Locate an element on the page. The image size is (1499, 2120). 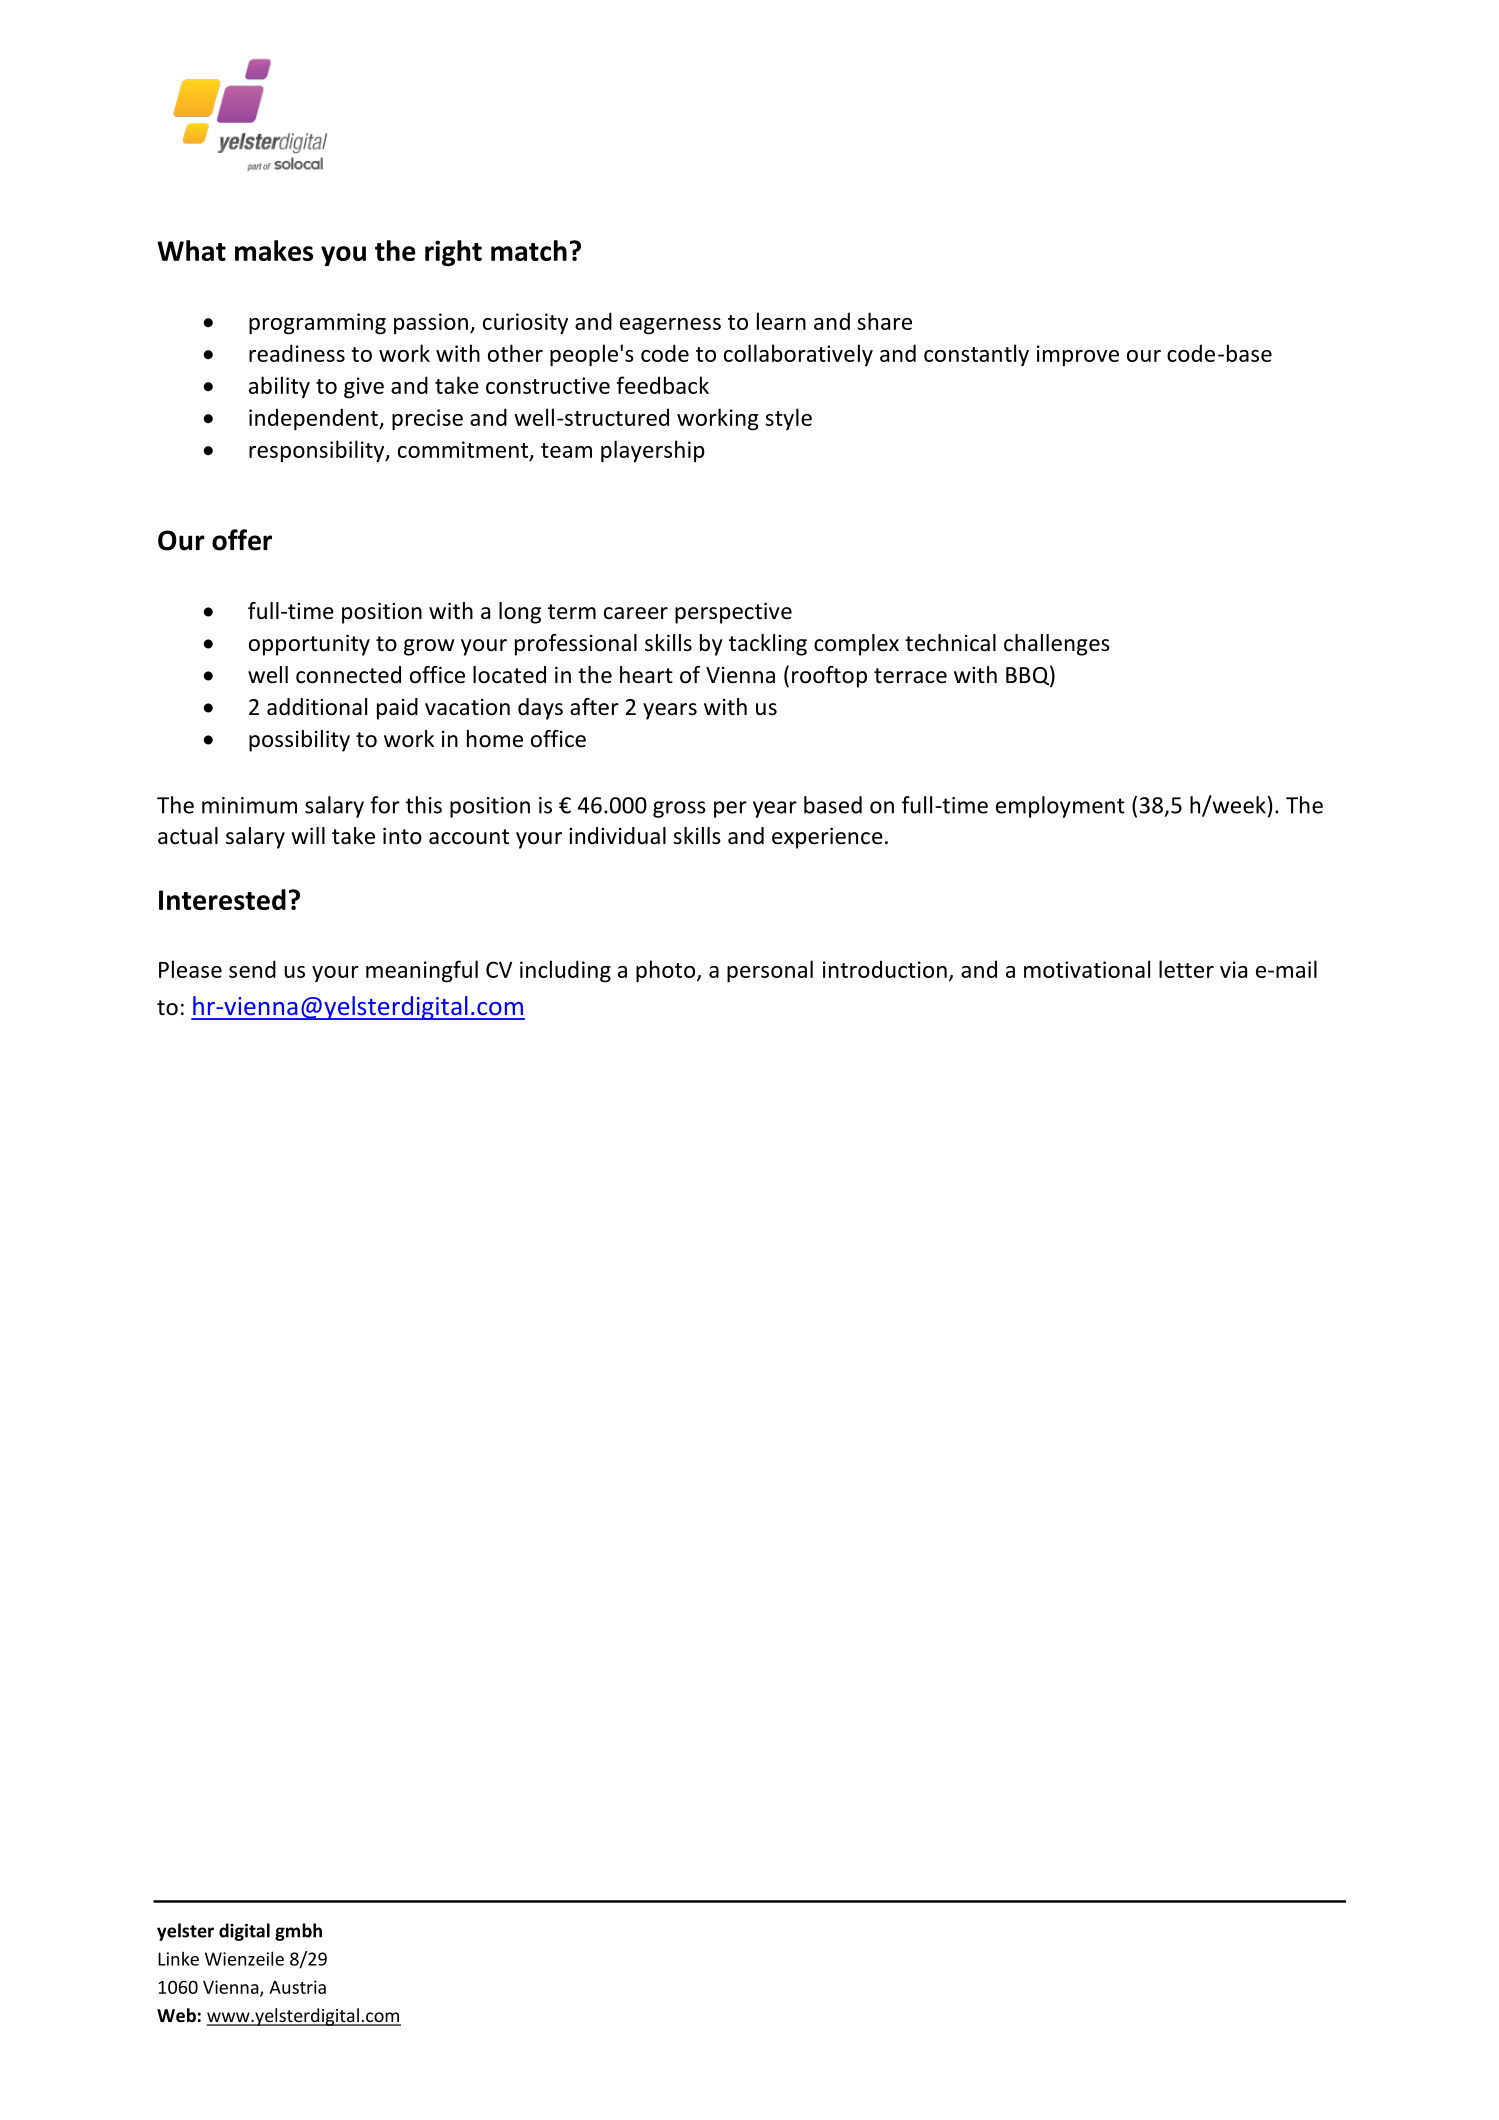
Austria is located at coordinates (297, 1987).
